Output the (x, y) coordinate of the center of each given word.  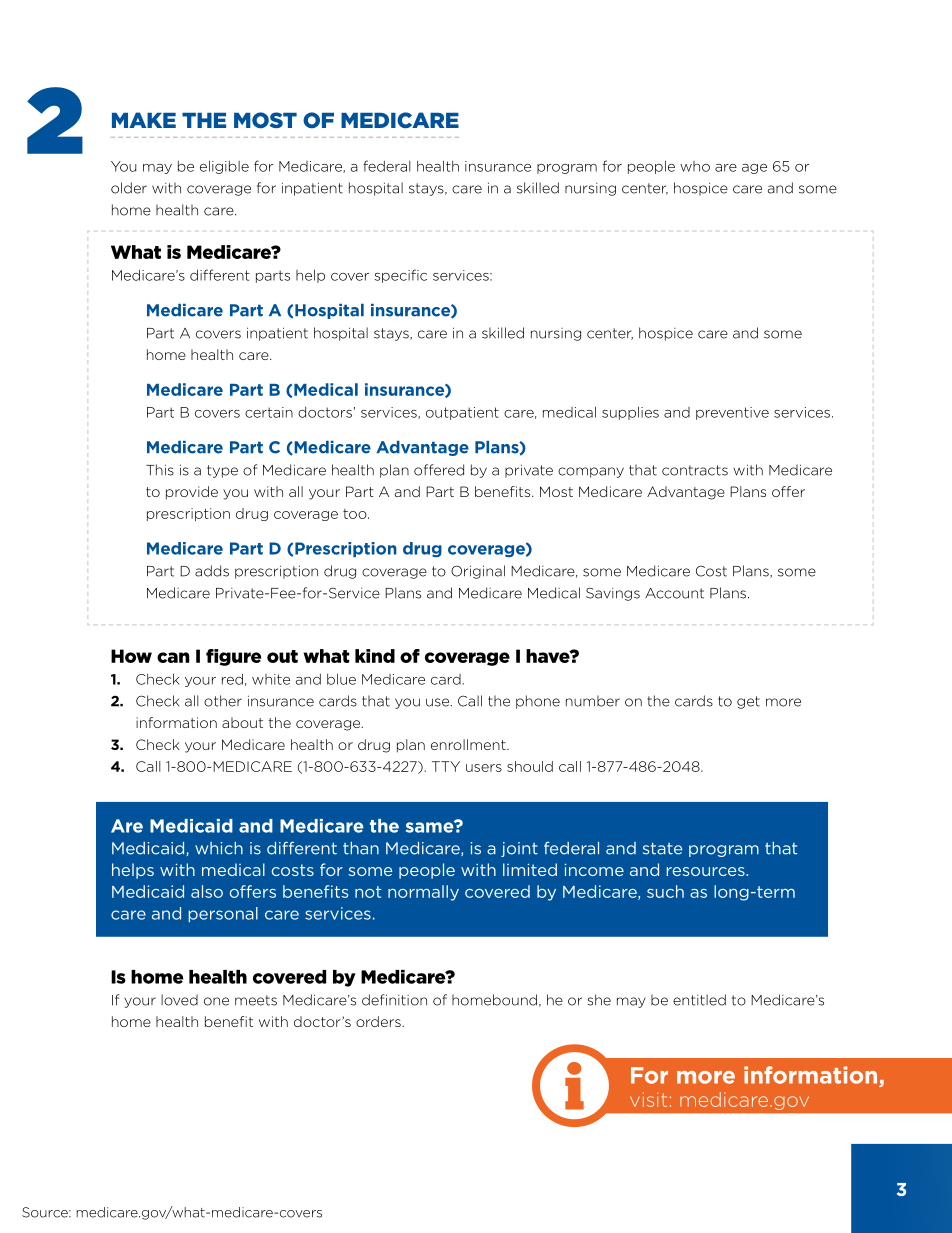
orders (379, 1021)
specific (400, 276)
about (242, 722)
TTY (446, 766)
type (222, 471)
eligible (224, 167)
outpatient (462, 413)
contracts (695, 470)
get (748, 702)
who (695, 166)
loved (179, 1000)
